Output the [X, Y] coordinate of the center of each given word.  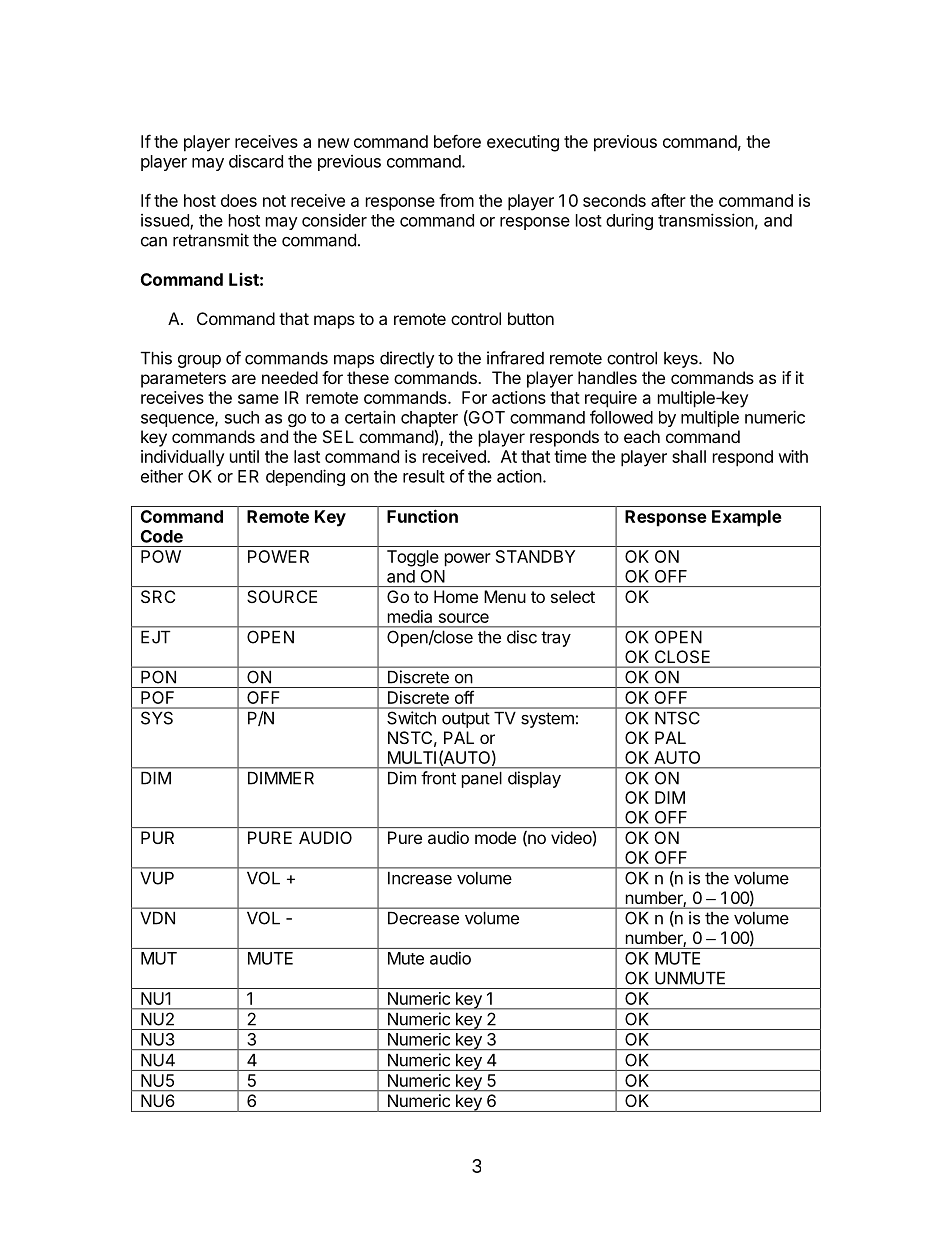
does [239, 200]
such [242, 417]
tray [556, 639]
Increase [420, 878]
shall [689, 456]
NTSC [677, 718]
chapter [429, 419]
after [668, 200]
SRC [158, 596]
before [457, 141]
